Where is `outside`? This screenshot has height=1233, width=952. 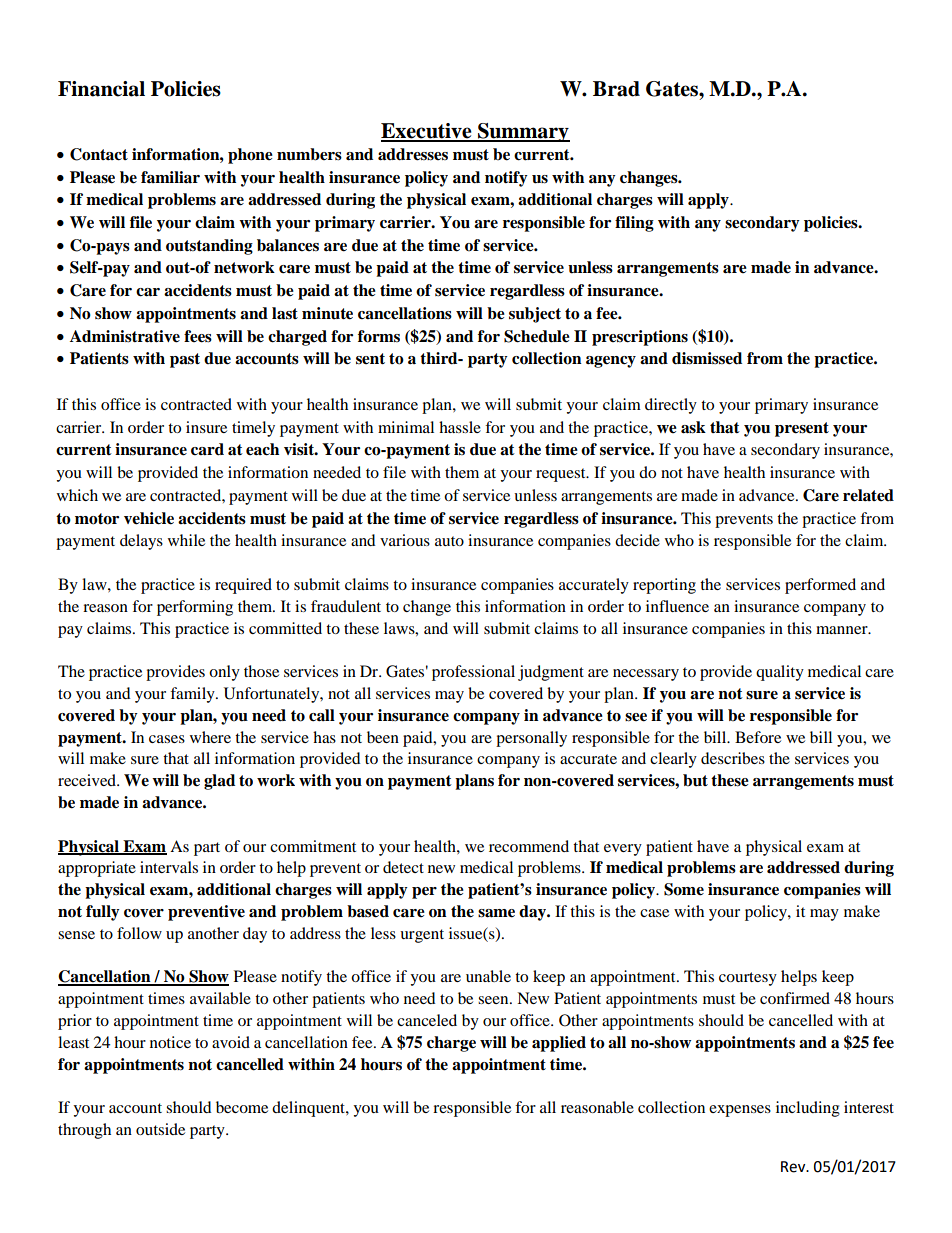
outside is located at coordinates (160, 1129).
